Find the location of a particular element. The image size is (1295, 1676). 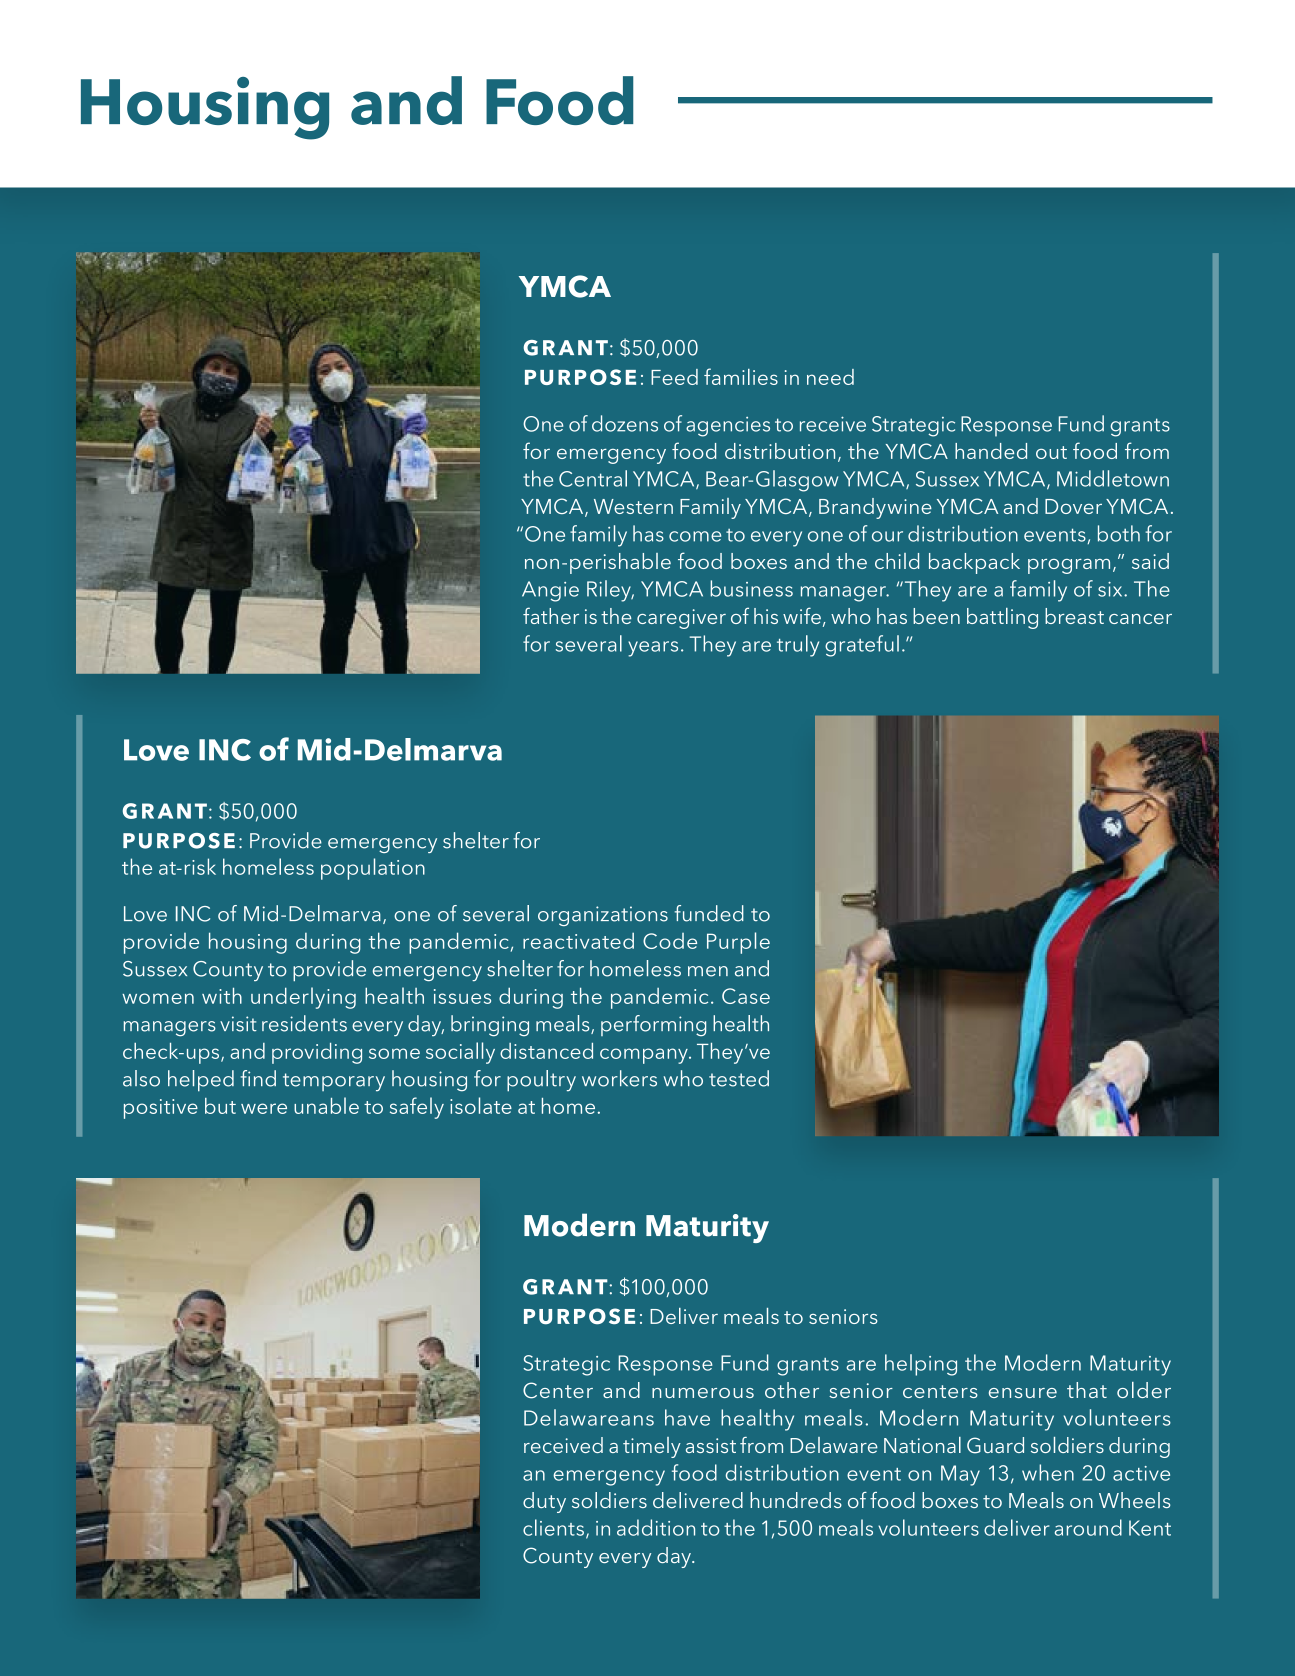

dozens is located at coordinates (625, 423).
